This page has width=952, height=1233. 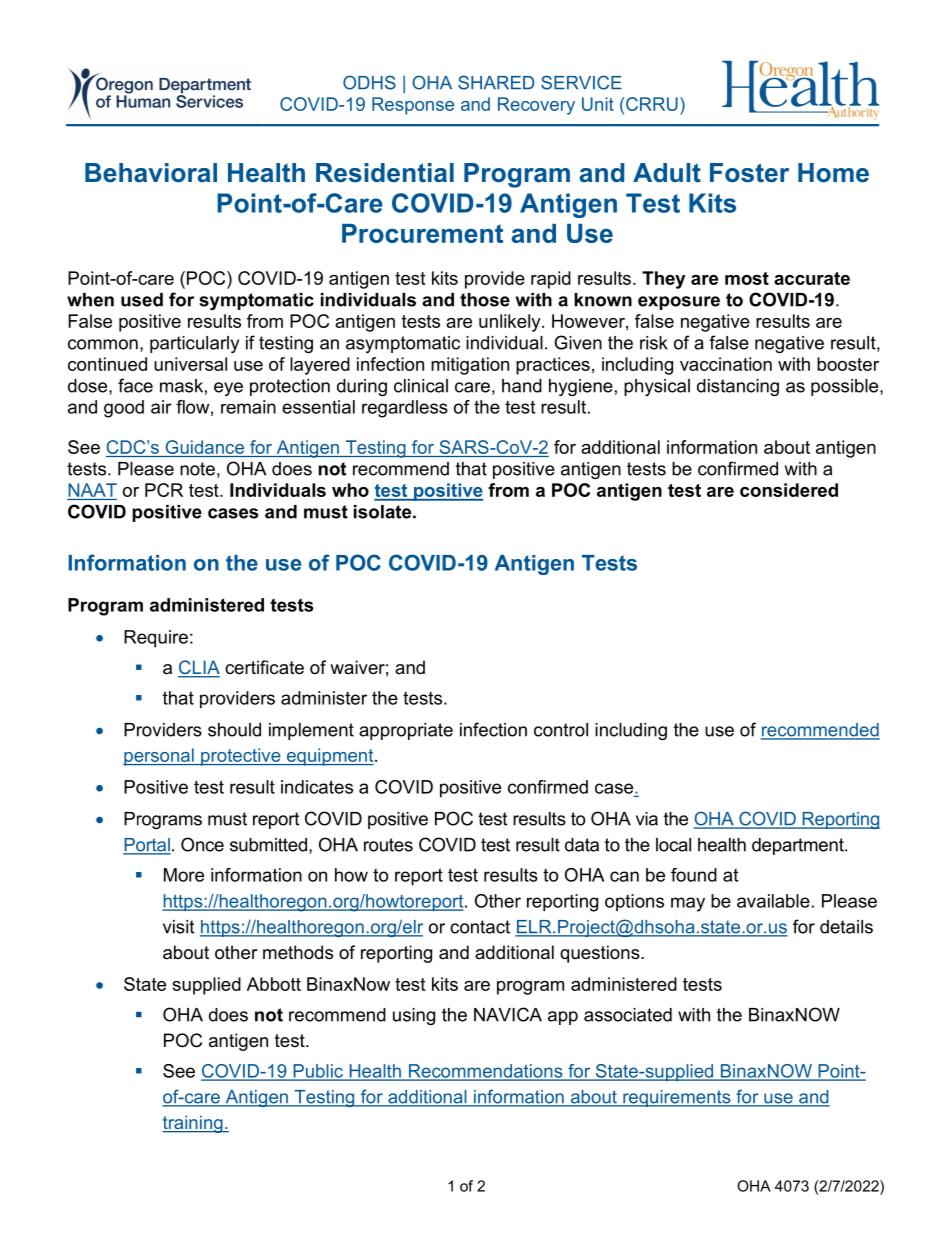 What do you see at coordinates (151, 173) in the page?
I see `Behavioral` at bounding box center [151, 173].
